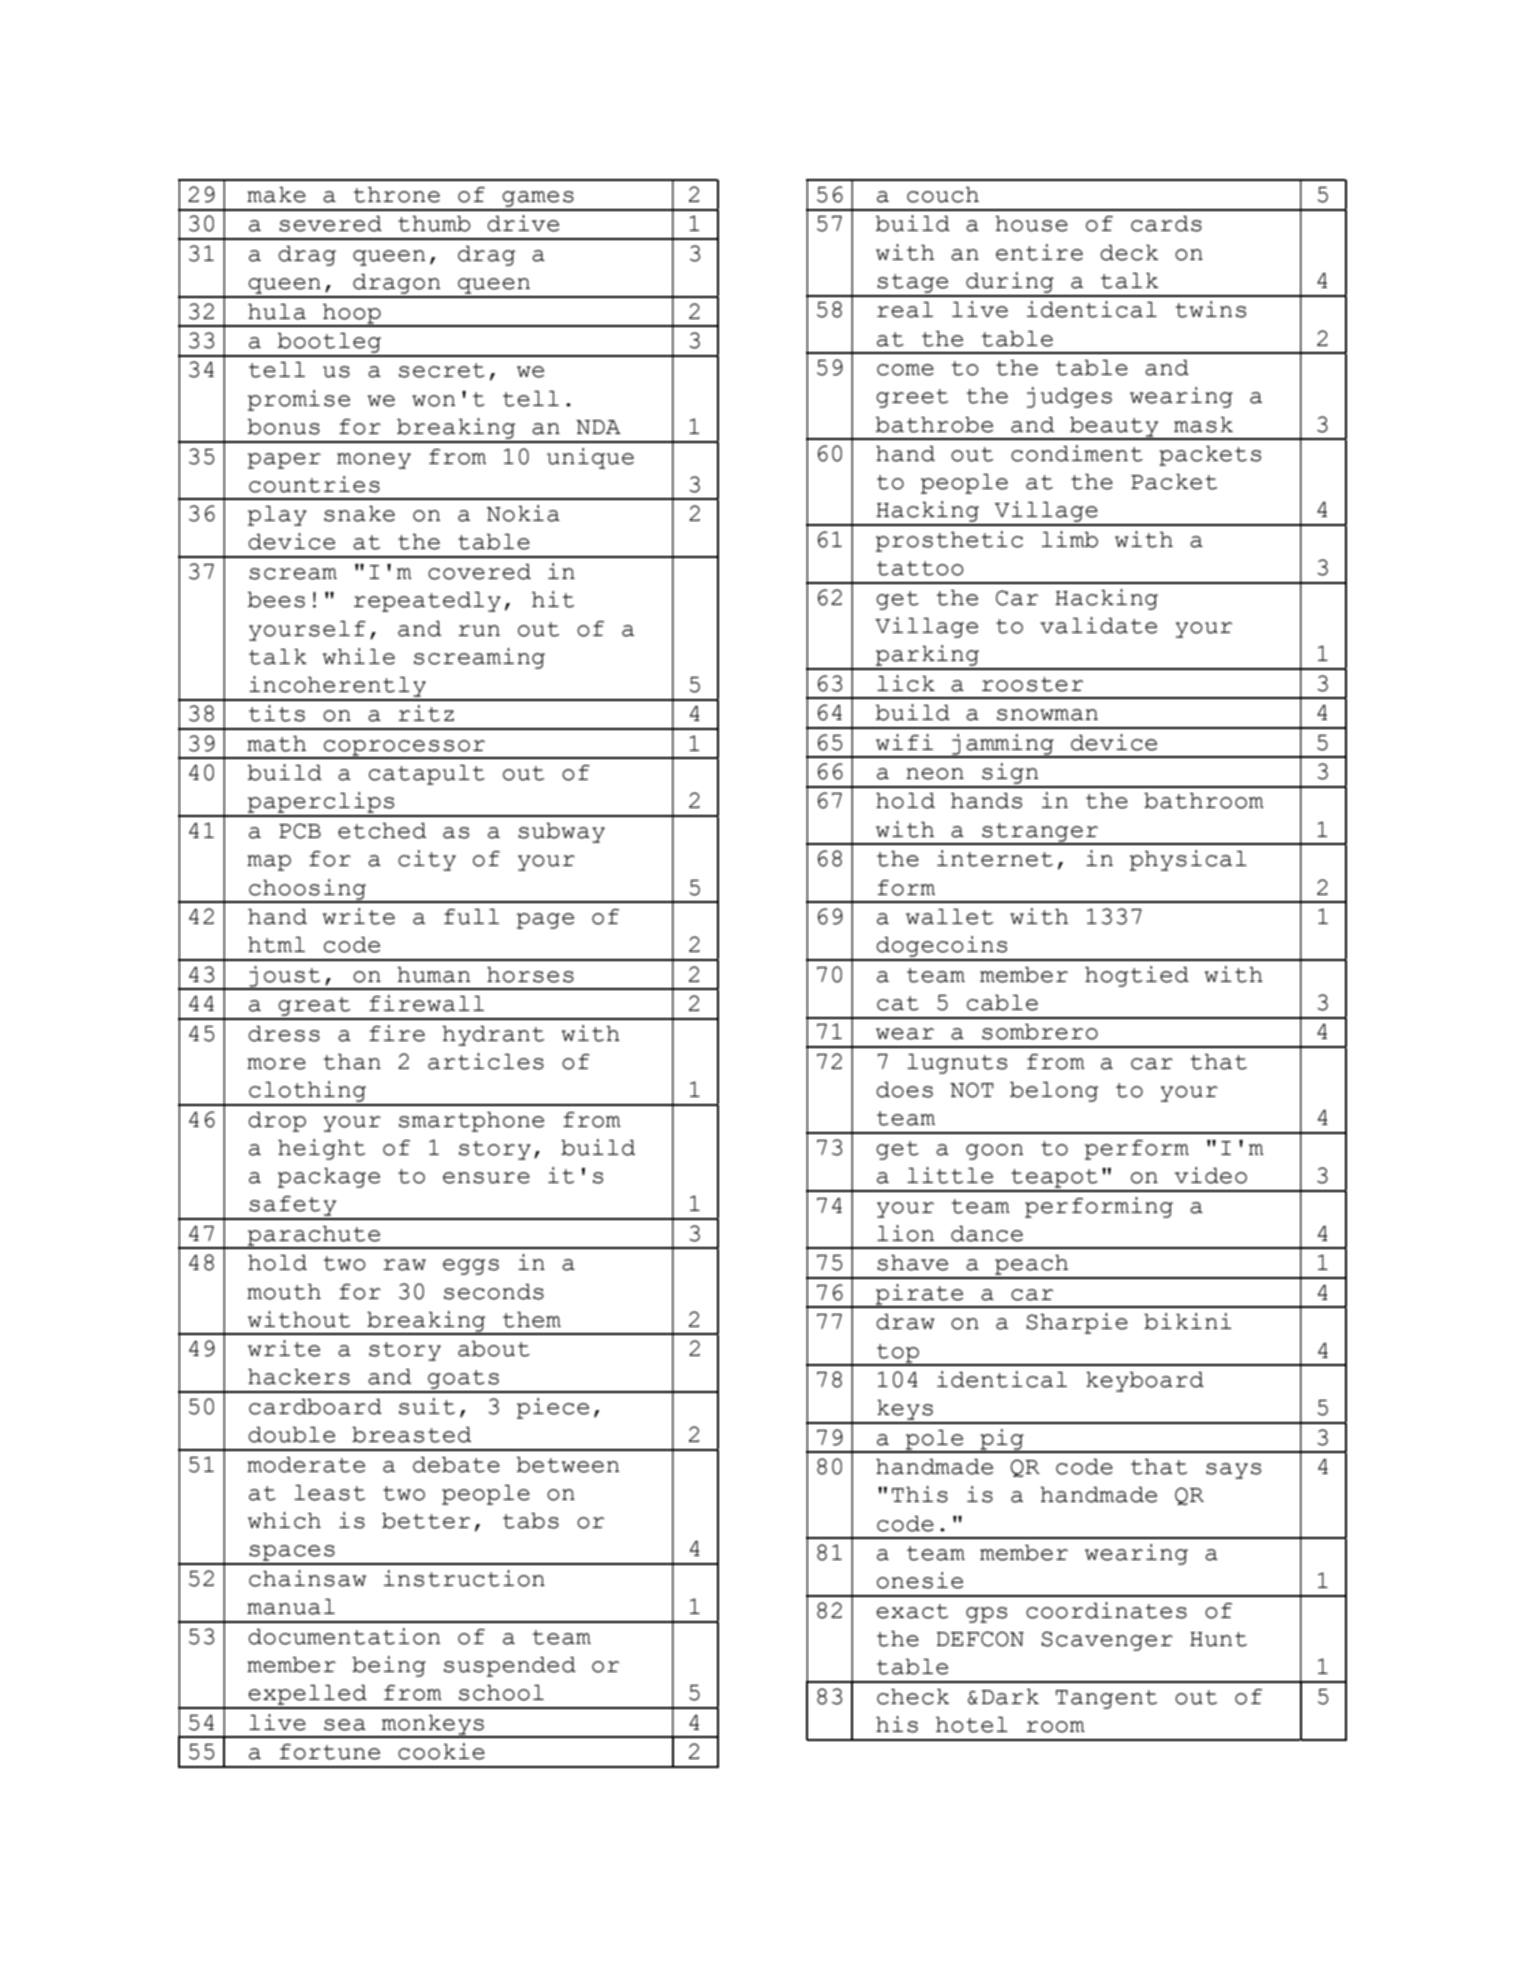  I want to click on top, so click(898, 1354).
